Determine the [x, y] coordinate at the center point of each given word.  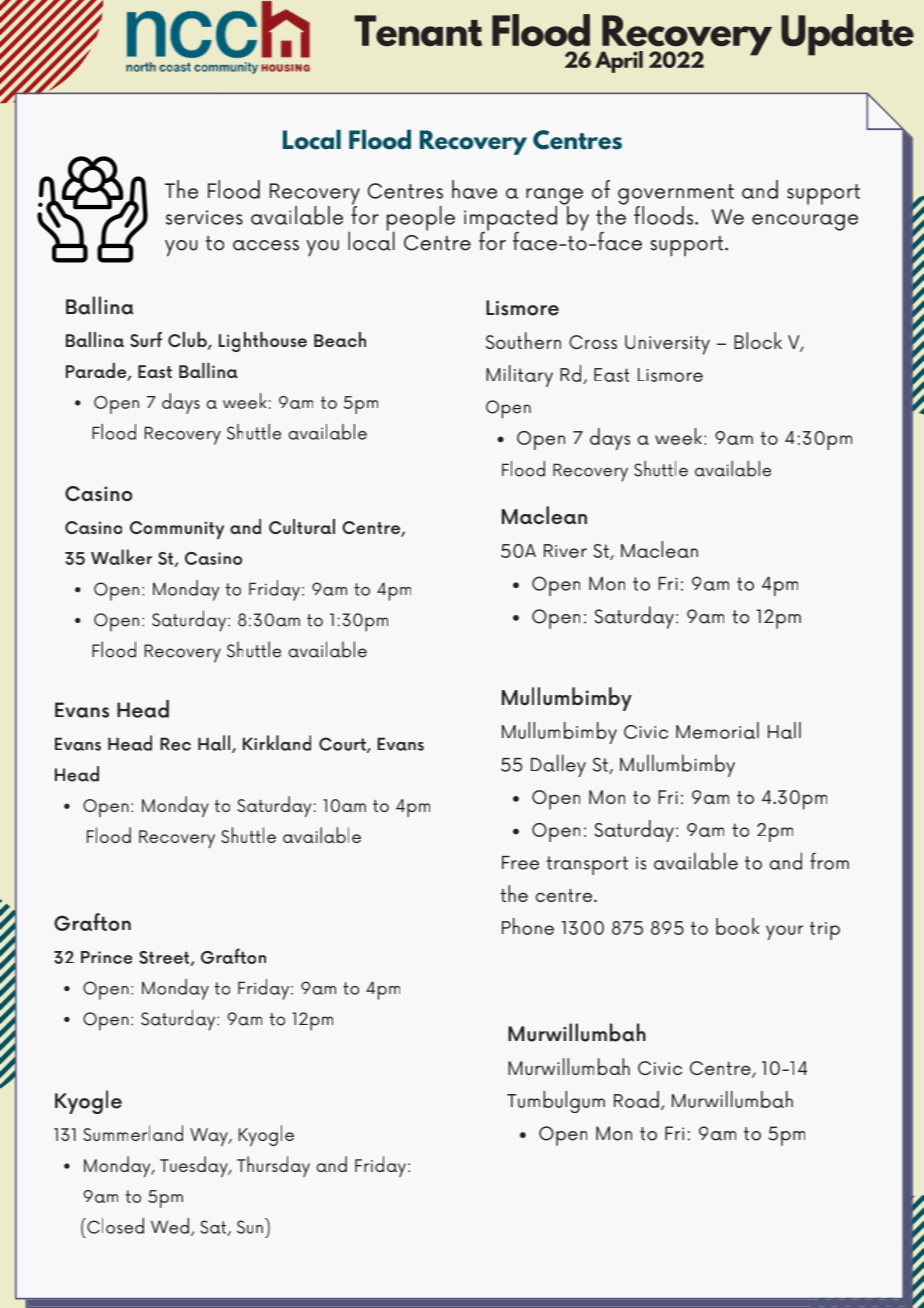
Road [636, 1099]
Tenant [418, 31]
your [784, 932]
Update [847, 35]
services [204, 217]
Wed [170, 1226]
